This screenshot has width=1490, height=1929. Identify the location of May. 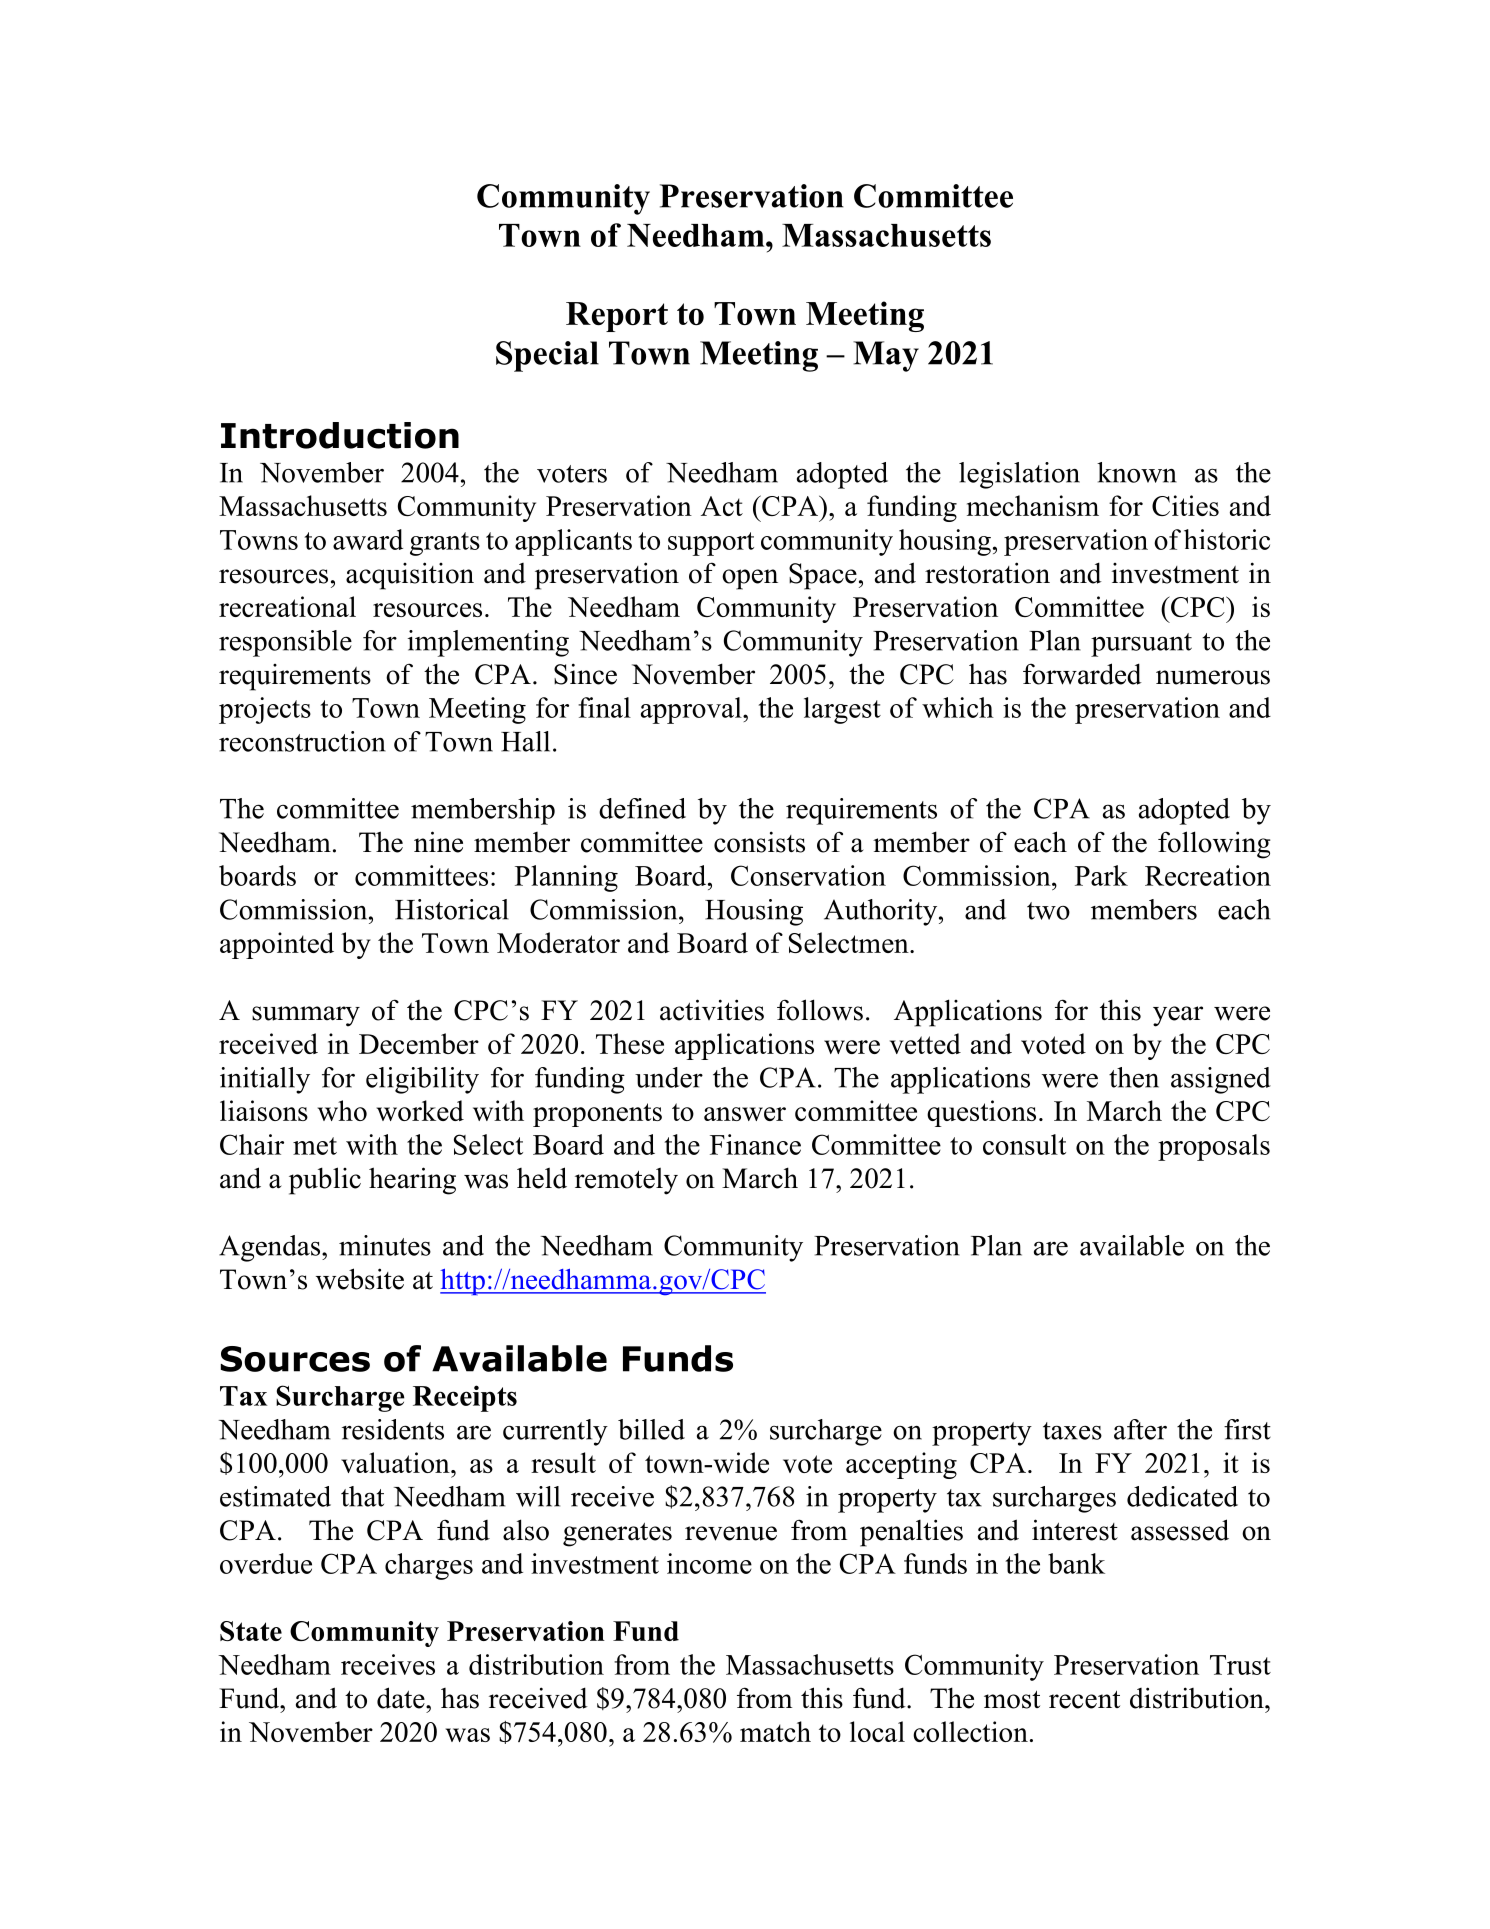
(886, 356).
